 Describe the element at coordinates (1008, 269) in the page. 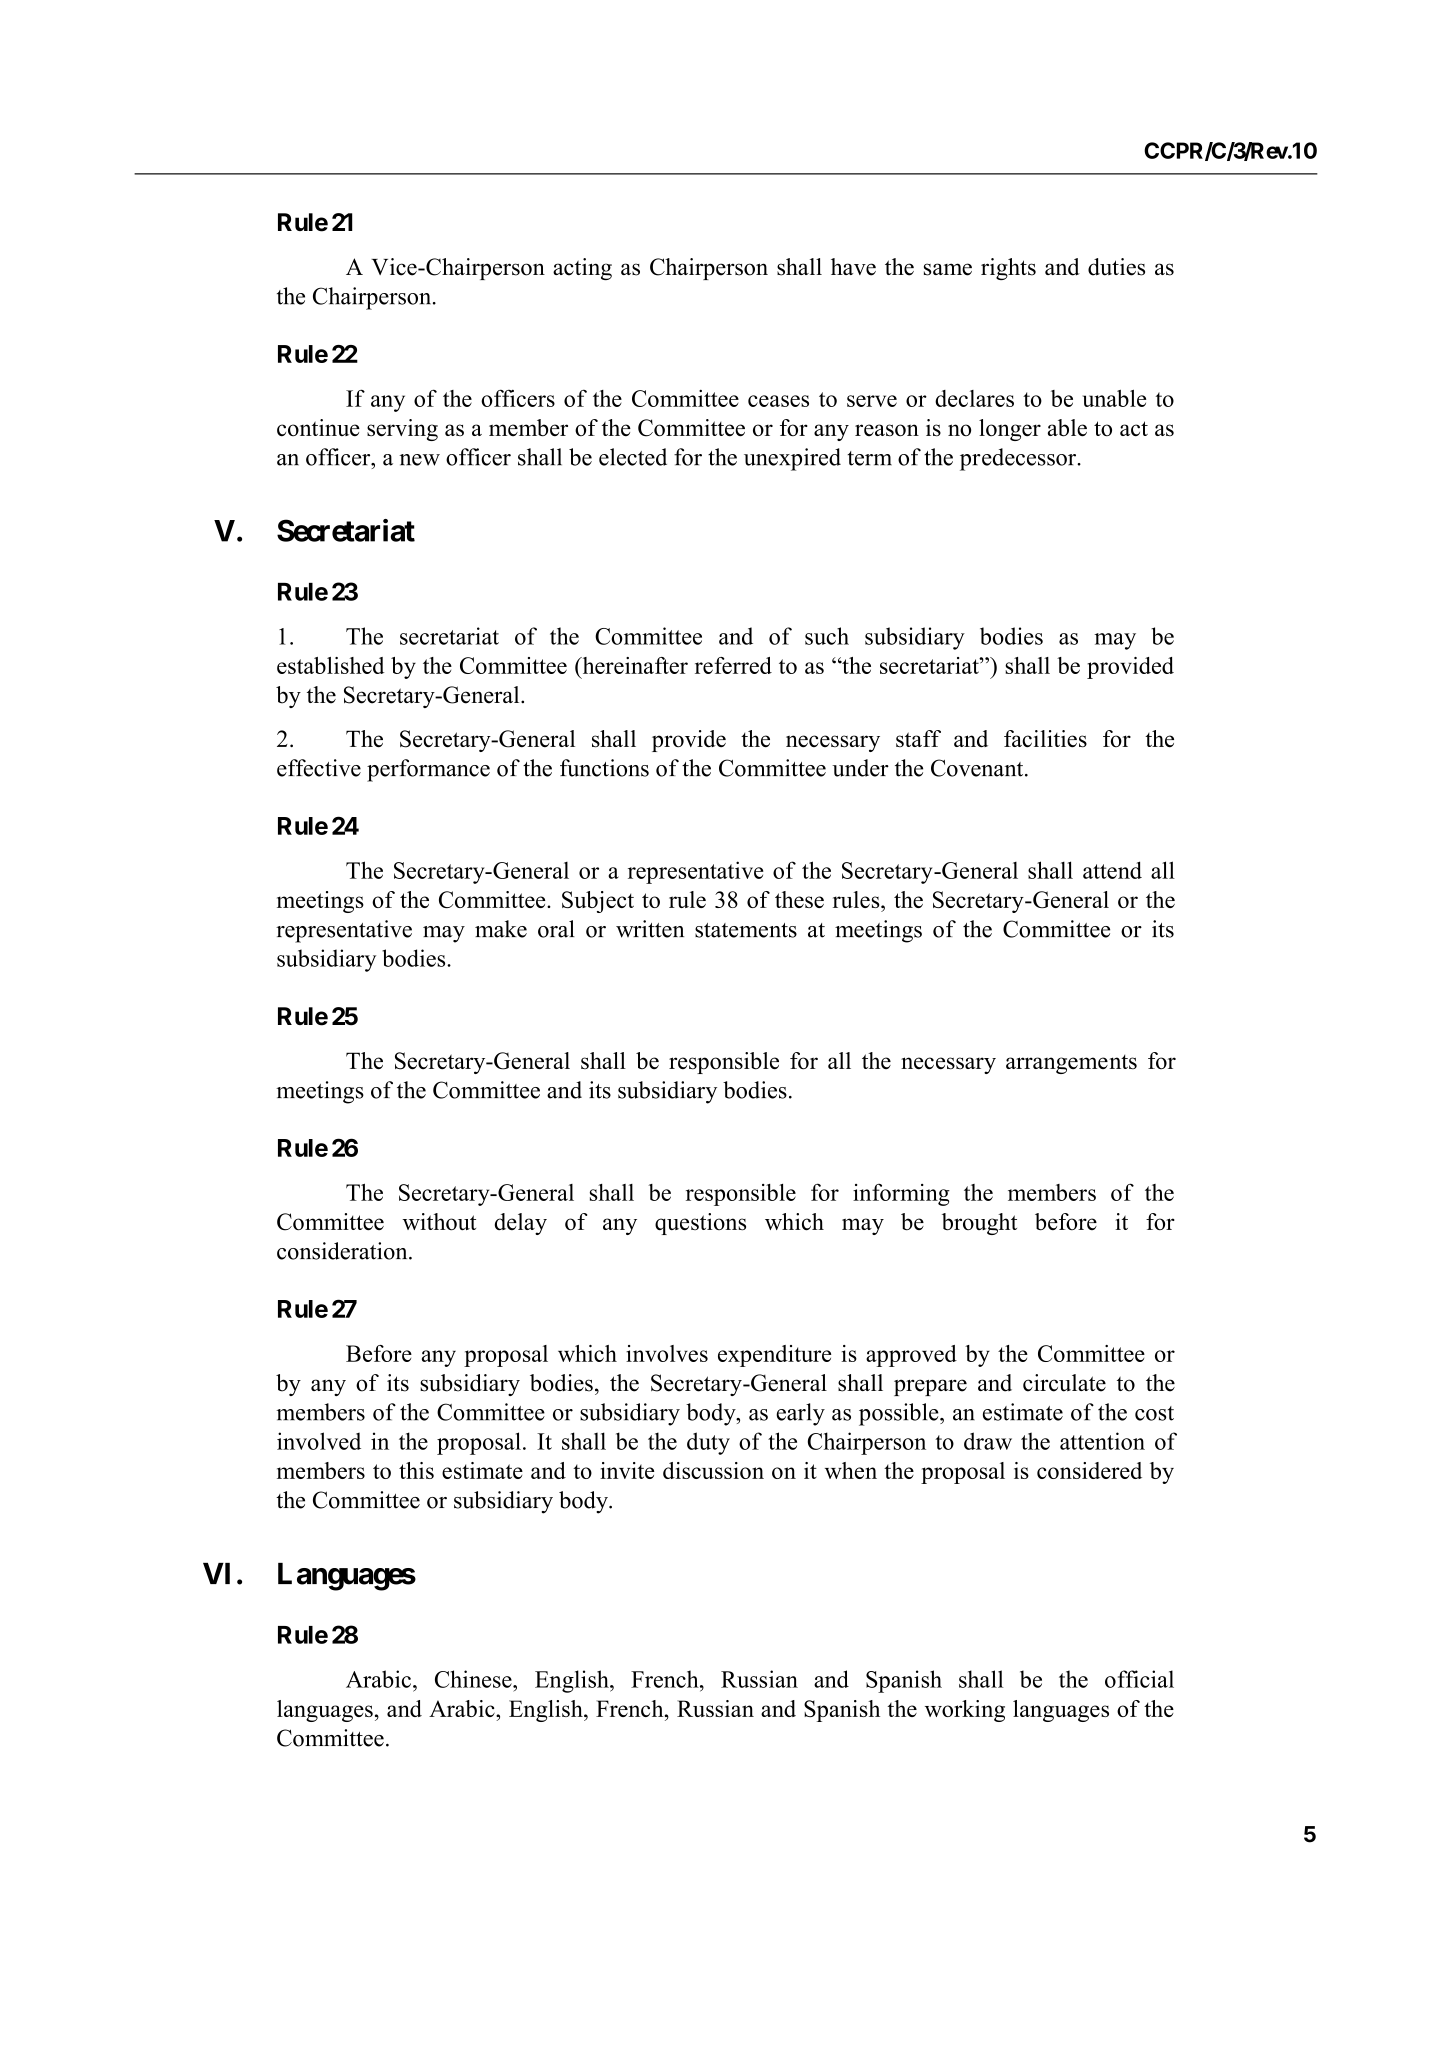

I see `rights` at that location.
